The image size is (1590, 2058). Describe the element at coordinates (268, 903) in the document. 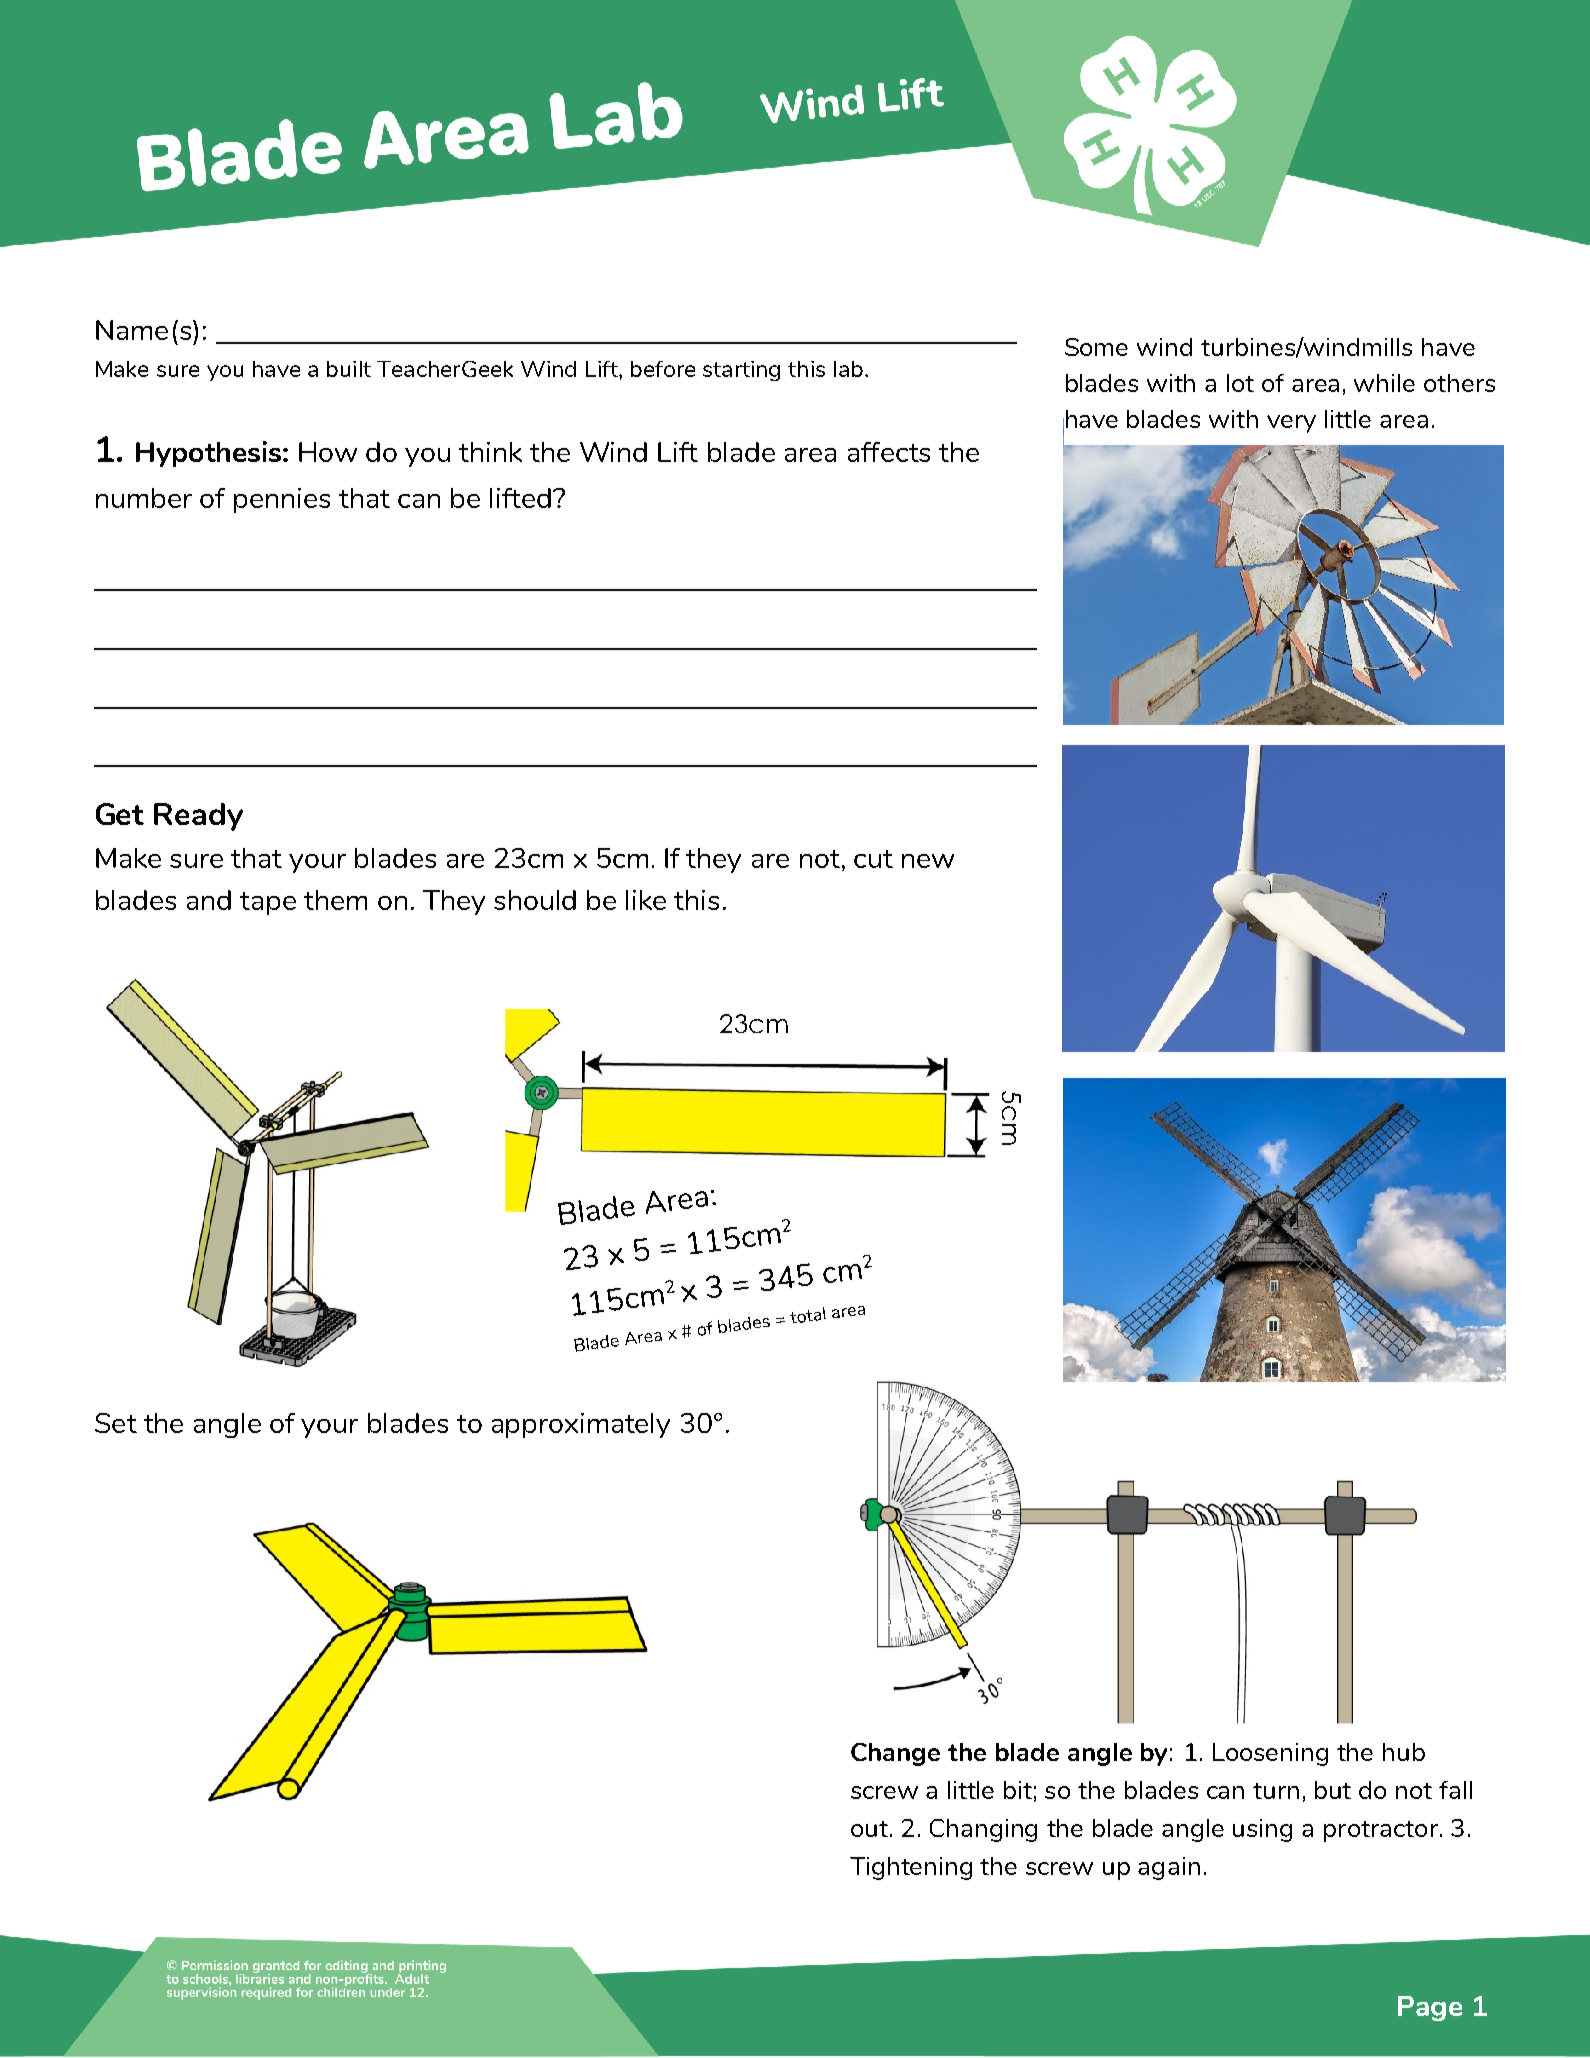

I see `tape` at that location.
